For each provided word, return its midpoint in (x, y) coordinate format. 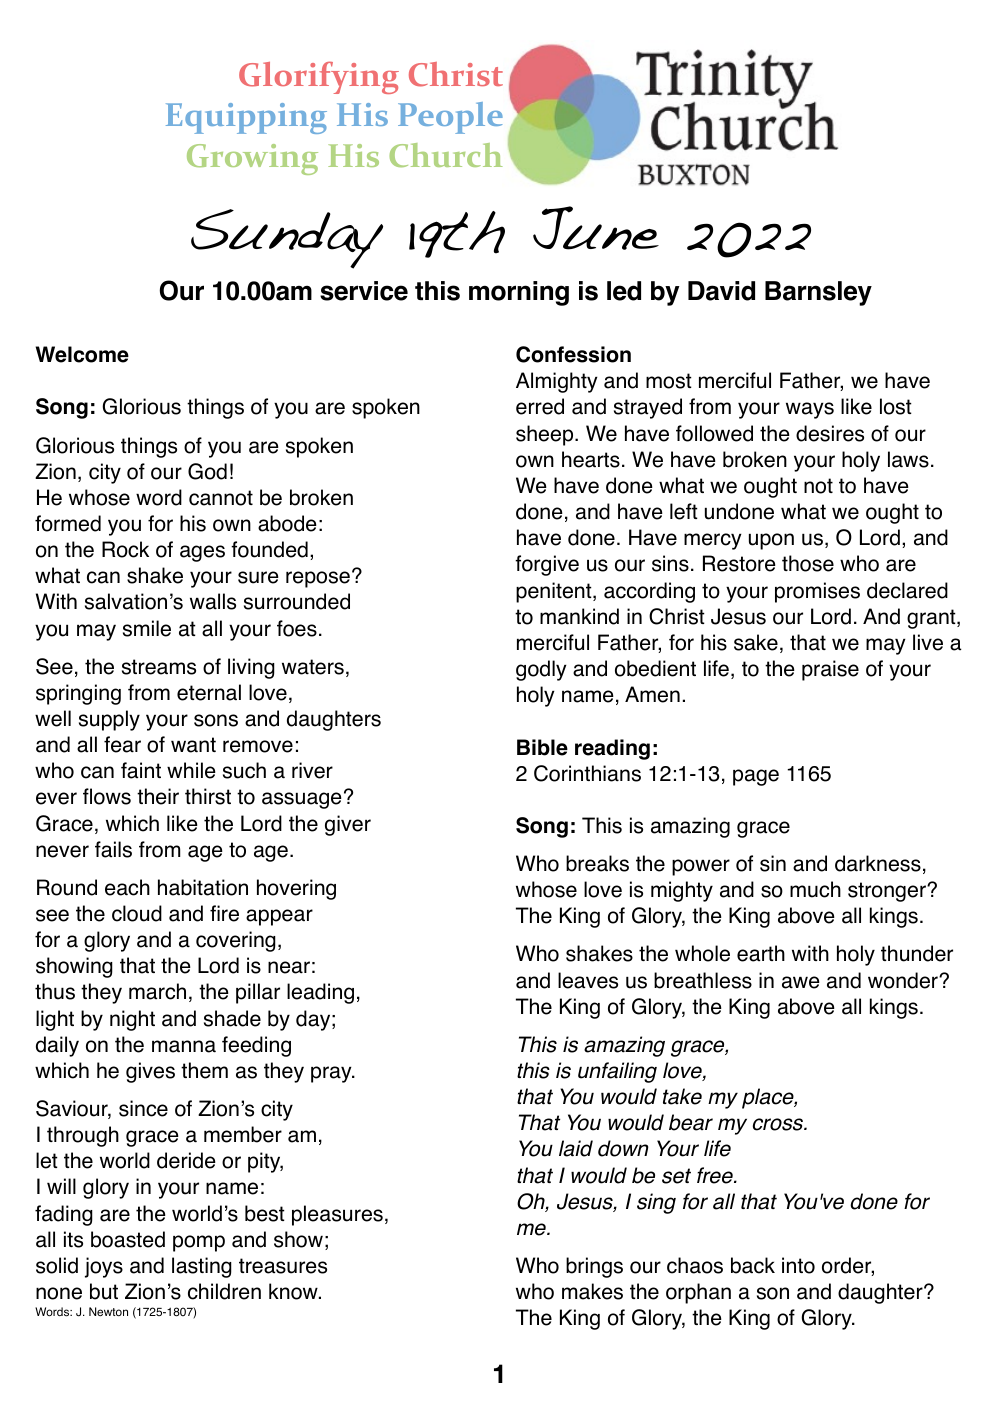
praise (830, 670)
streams (159, 667)
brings (594, 1267)
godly (541, 670)
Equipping (246, 118)
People (450, 118)
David (721, 291)
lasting (202, 1267)
